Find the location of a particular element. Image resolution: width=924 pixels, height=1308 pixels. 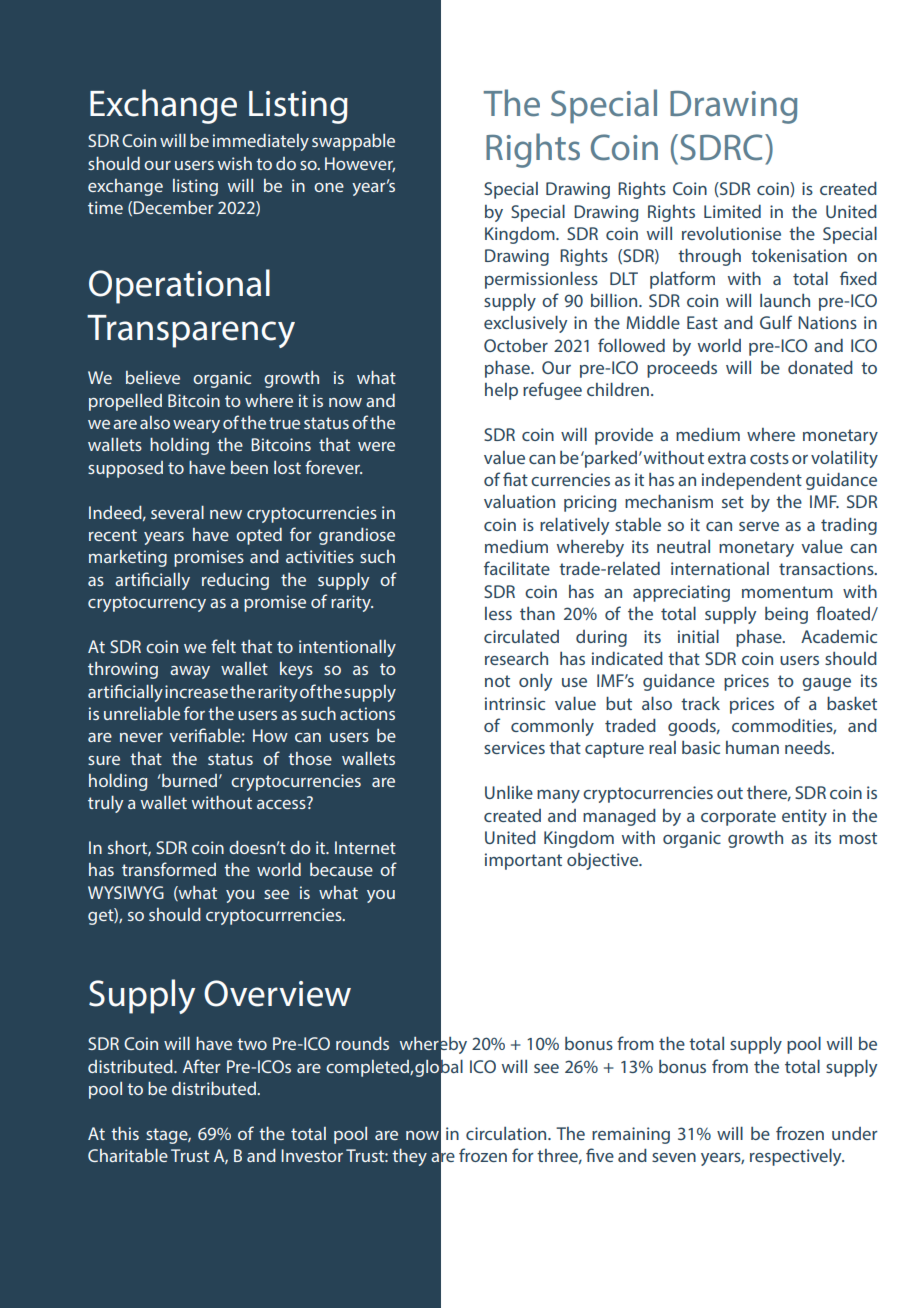

costs is located at coordinates (769, 458).
